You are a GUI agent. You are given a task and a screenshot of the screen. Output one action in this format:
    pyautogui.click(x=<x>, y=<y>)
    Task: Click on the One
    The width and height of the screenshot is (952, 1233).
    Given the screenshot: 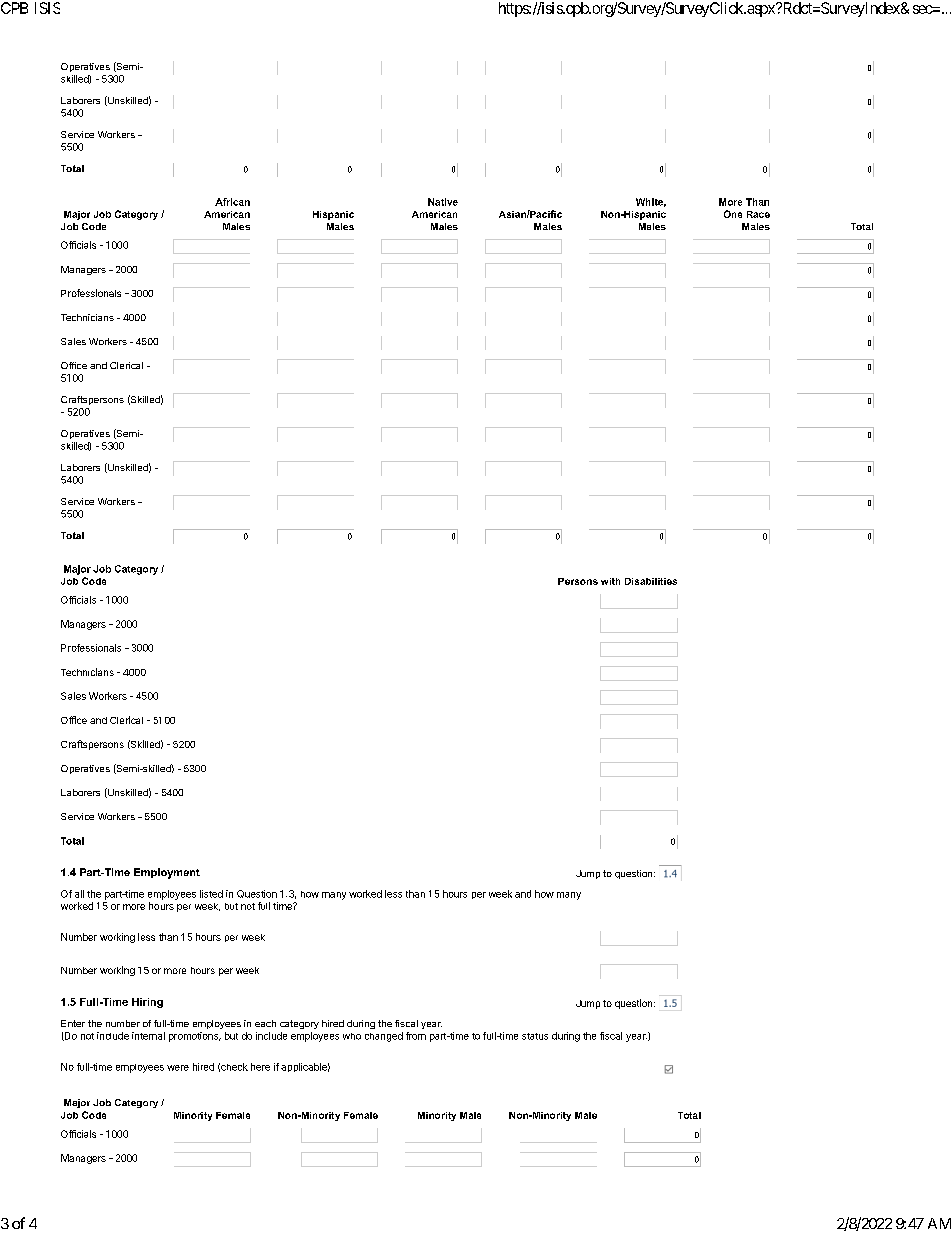 What is the action you would take?
    pyautogui.click(x=733, y=214)
